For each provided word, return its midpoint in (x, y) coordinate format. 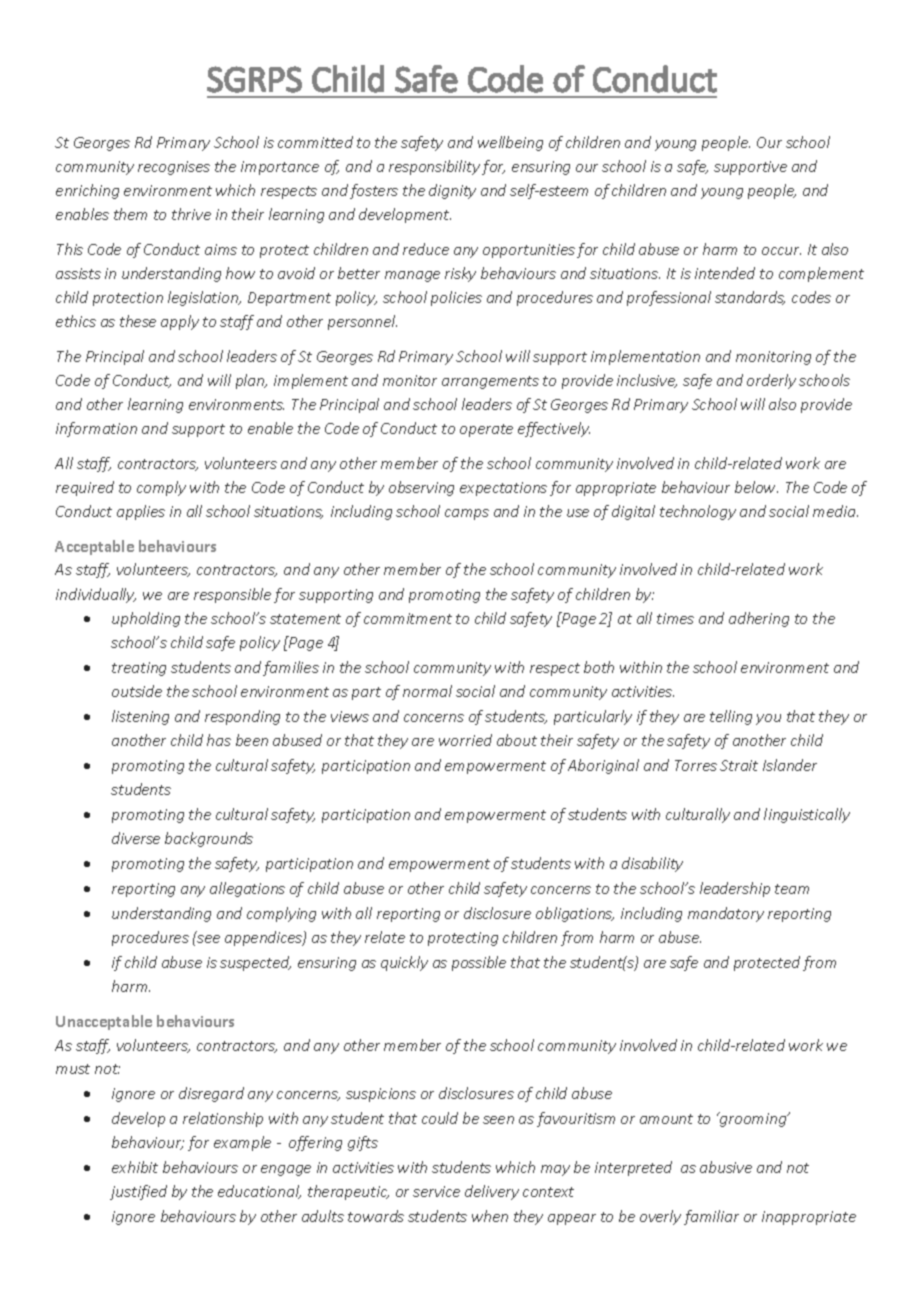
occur (781, 251)
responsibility (434, 167)
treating (139, 669)
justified (138, 1192)
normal (427, 691)
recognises (174, 168)
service (436, 1191)
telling (731, 717)
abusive (726, 1167)
